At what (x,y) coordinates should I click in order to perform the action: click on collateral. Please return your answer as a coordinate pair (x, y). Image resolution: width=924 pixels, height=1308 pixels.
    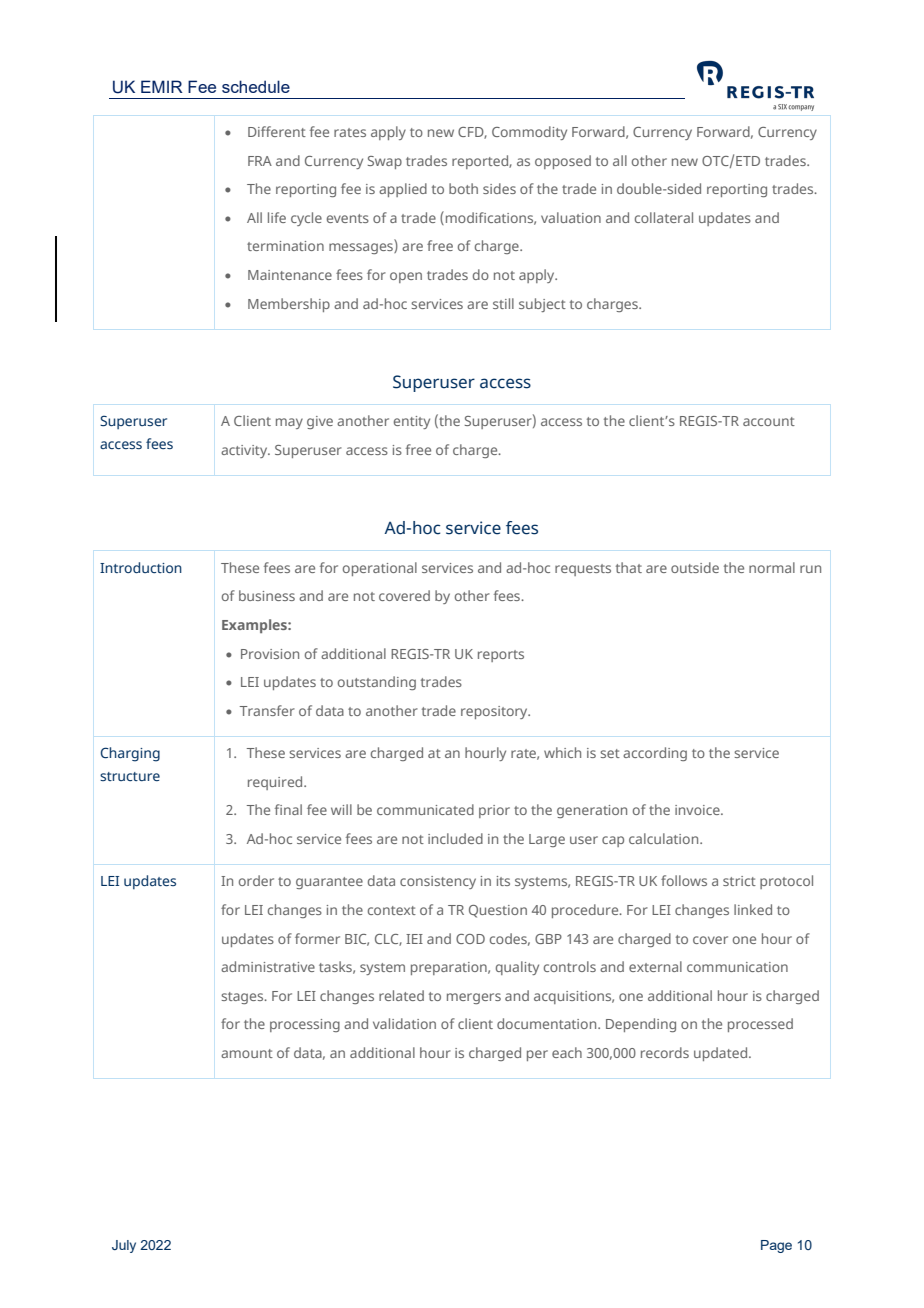
    Looking at the image, I should click on (664, 217).
